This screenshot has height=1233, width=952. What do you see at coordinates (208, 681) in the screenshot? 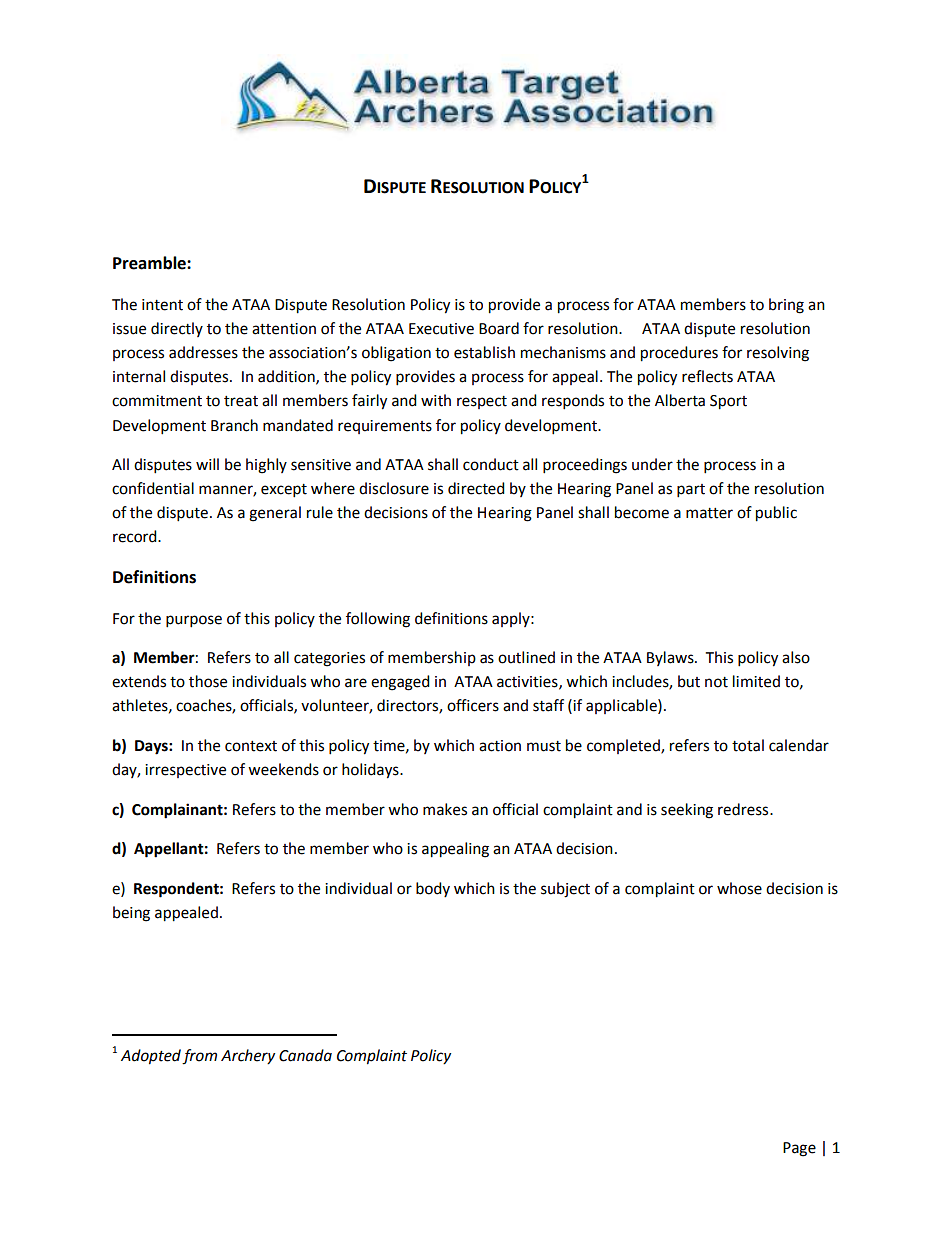
I see `those` at bounding box center [208, 681].
